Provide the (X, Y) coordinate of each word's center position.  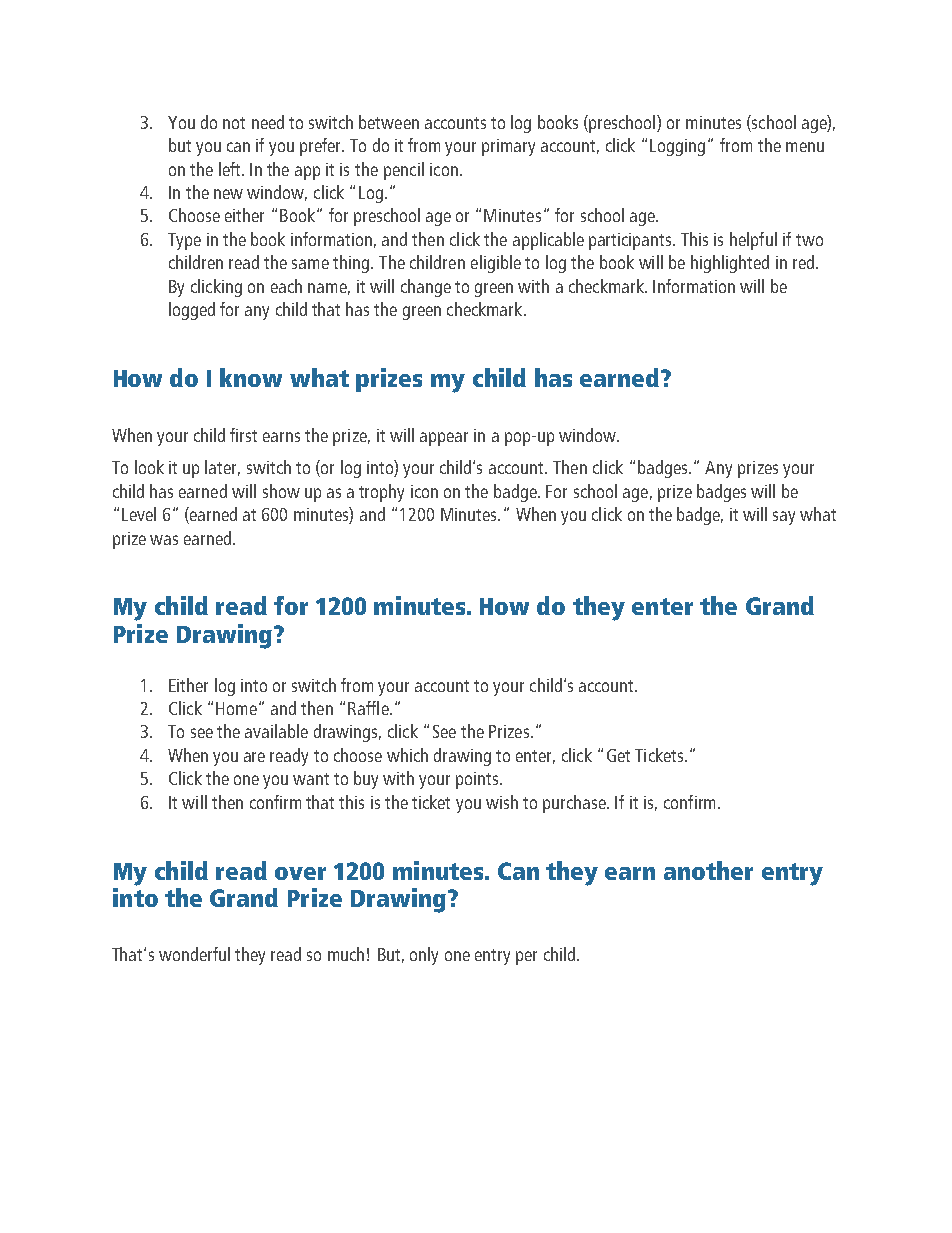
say (784, 518)
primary (508, 147)
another (708, 870)
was (164, 540)
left (231, 169)
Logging (677, 147)
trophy (381, 493)
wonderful (194, 954)
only (424, 956)
